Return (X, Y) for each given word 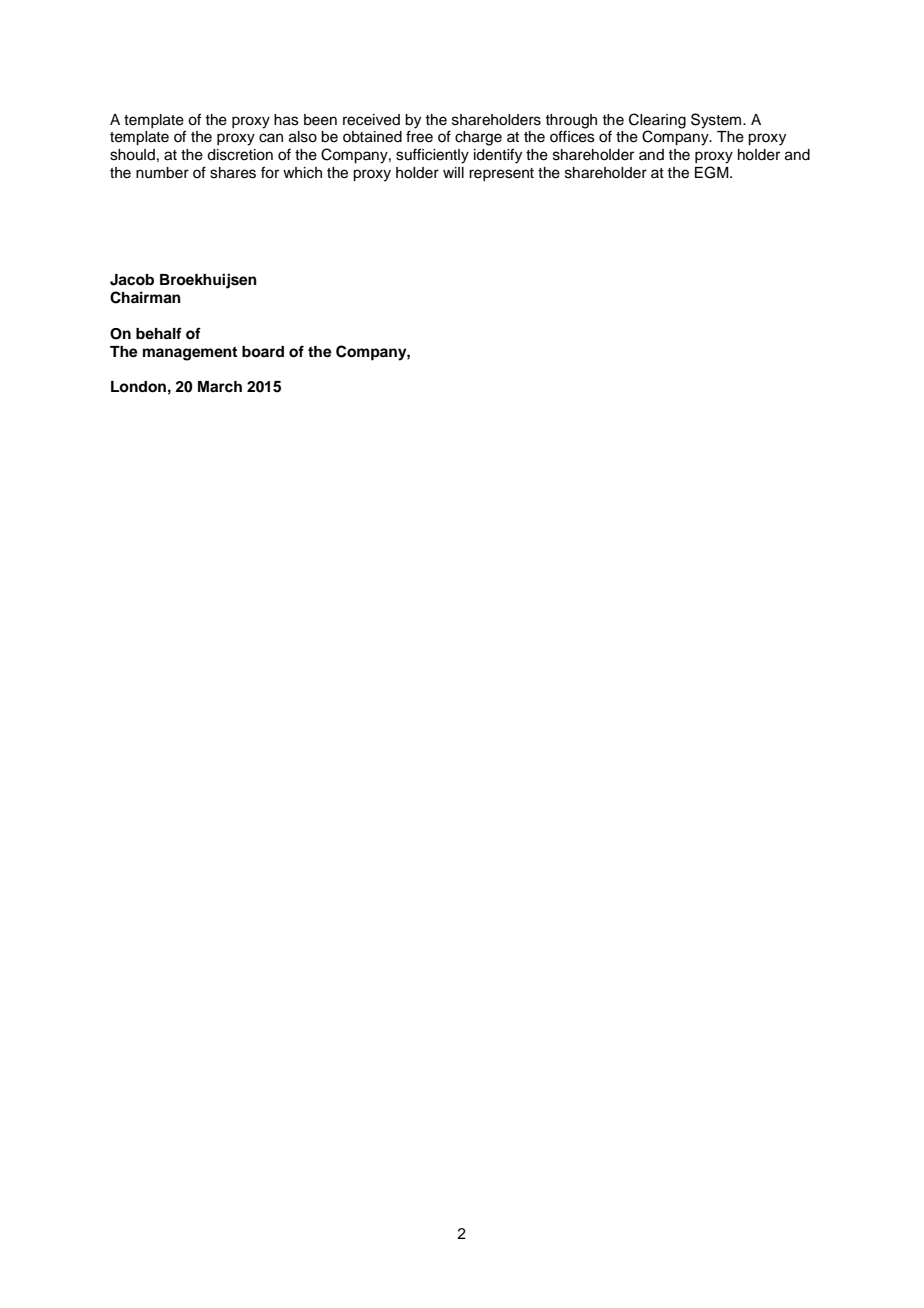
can (271, 138)
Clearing (657, 121)
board (263, 351)
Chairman (145, 297)
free (419, 136)
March (220, 386)
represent (501, 174)
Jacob (132, 280)
